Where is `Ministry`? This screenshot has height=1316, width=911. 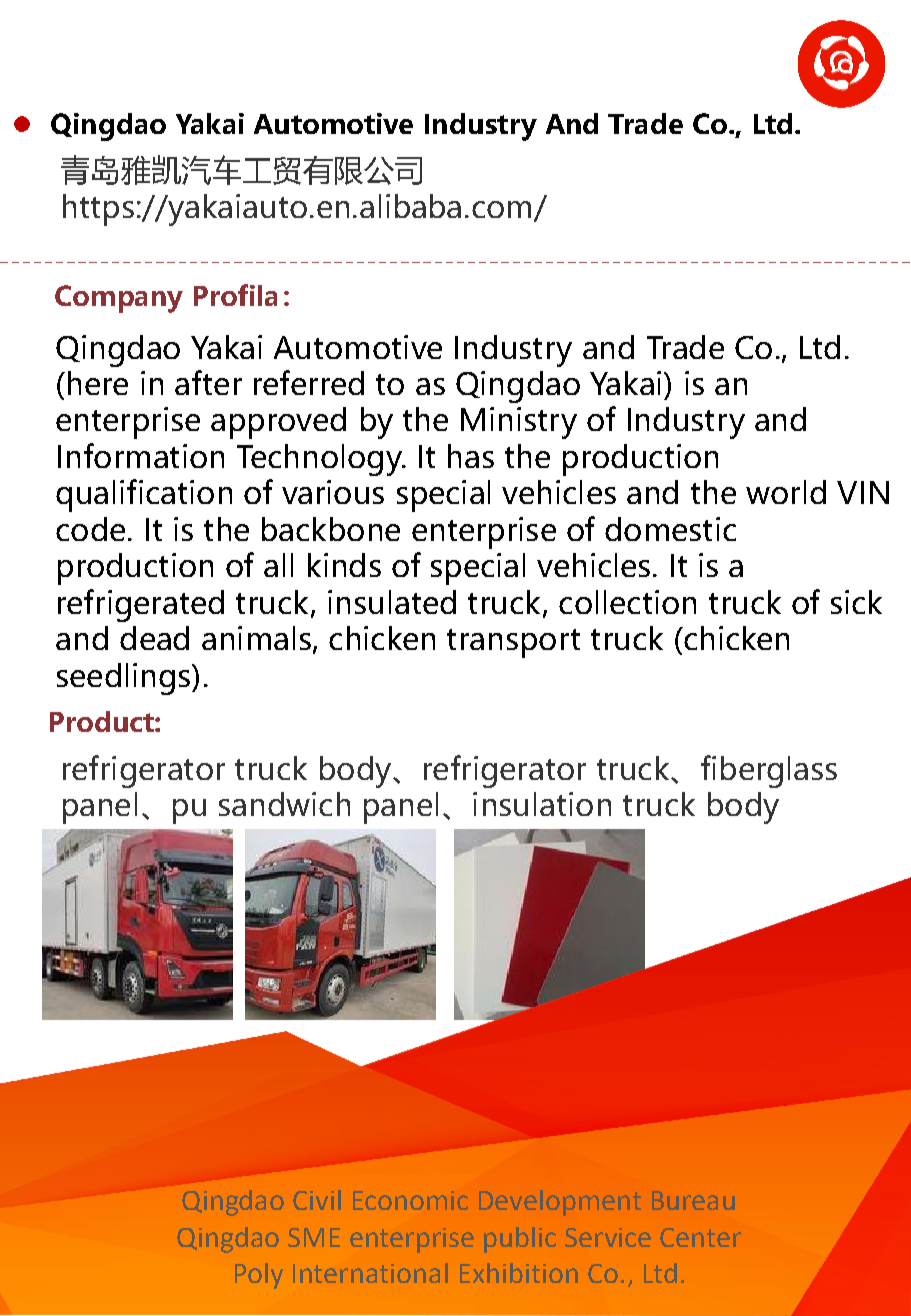 Ministry is located at coordinates (519, 423).
